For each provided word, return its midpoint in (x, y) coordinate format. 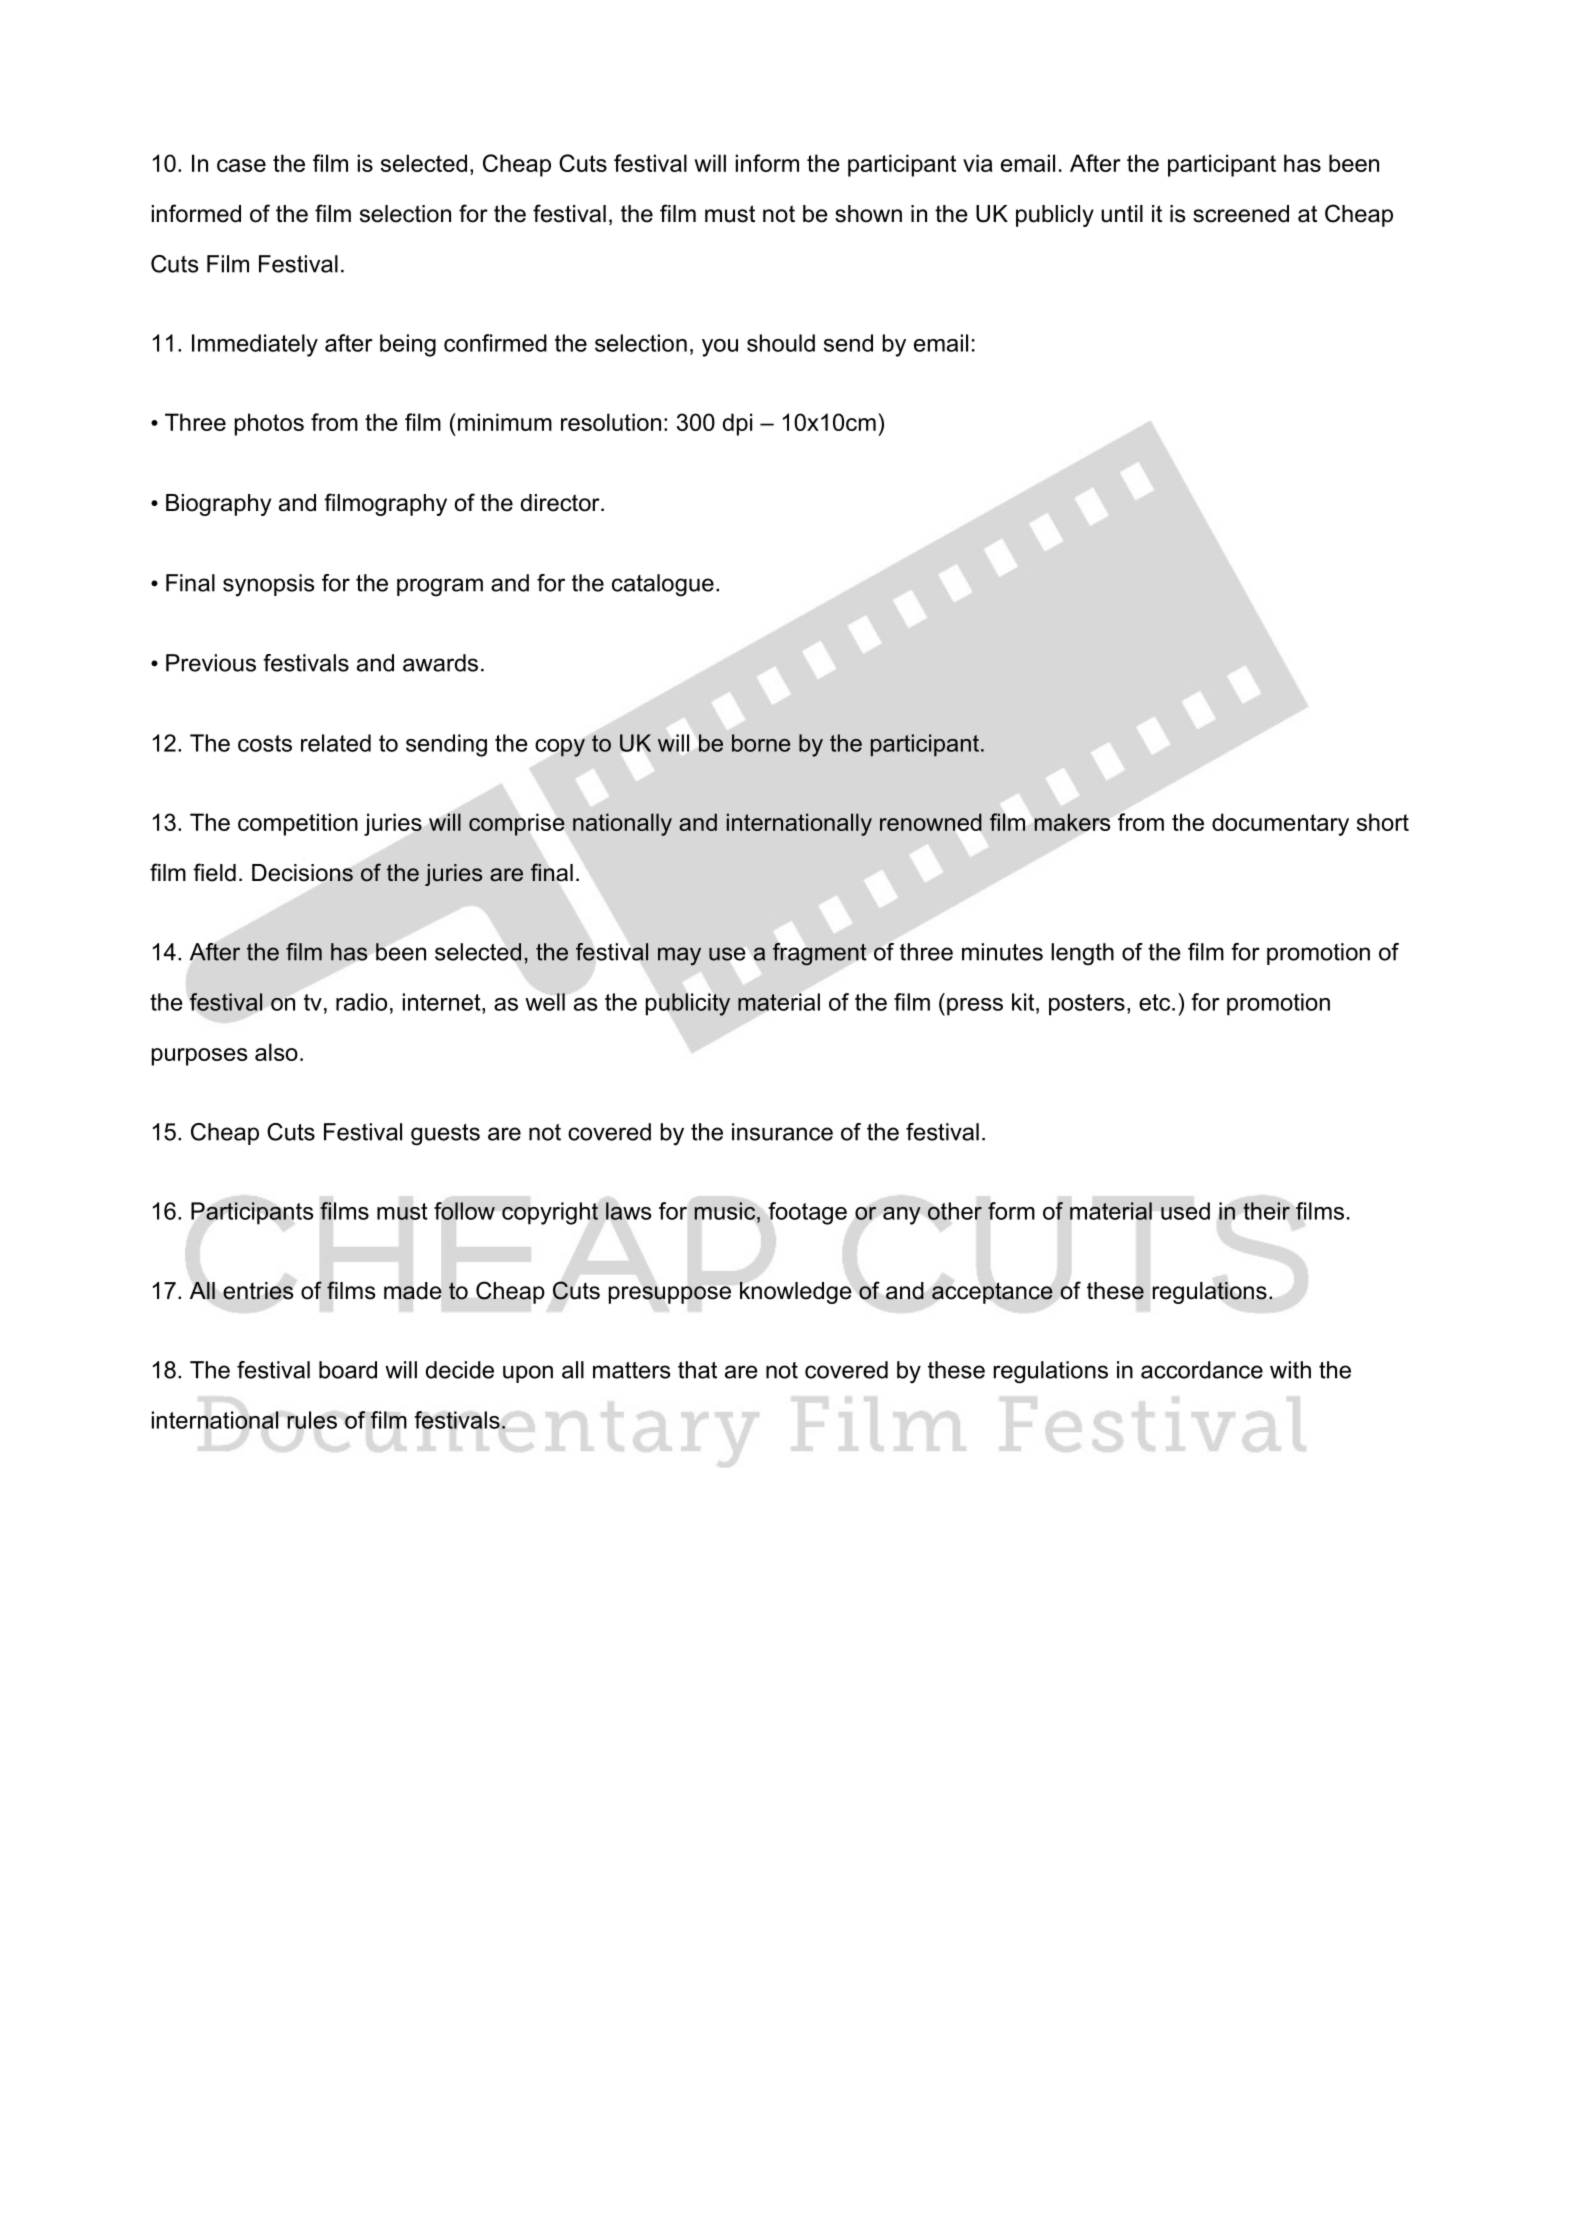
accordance (1202, 1370)
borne (761, 743)
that (697, 1370)
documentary (1280, 824)
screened (1241, 214)
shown (868, 214)
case (241, 165)
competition (298, 824)
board (348, 1370)
